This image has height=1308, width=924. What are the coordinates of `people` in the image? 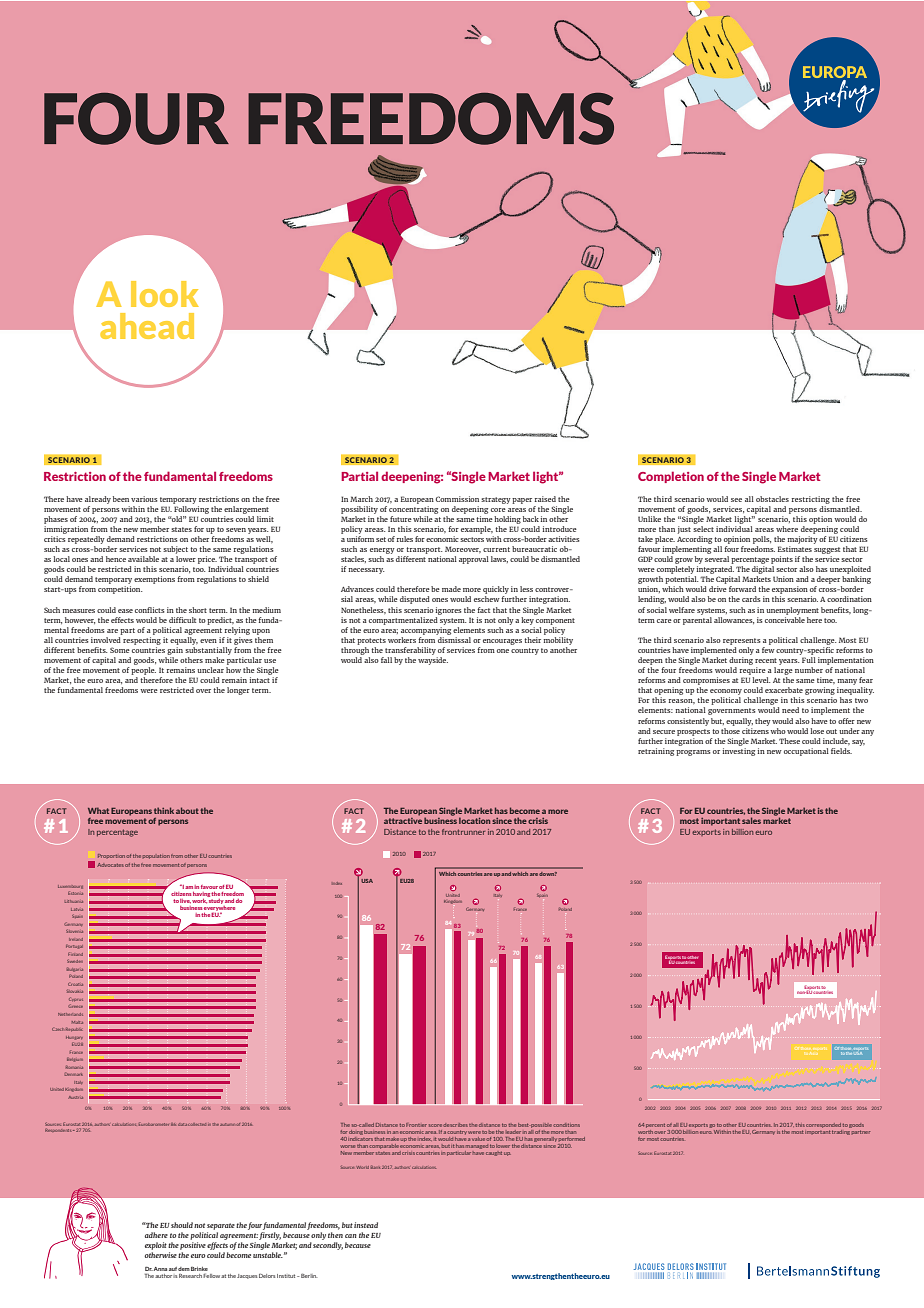 It's located at (143, 671).
